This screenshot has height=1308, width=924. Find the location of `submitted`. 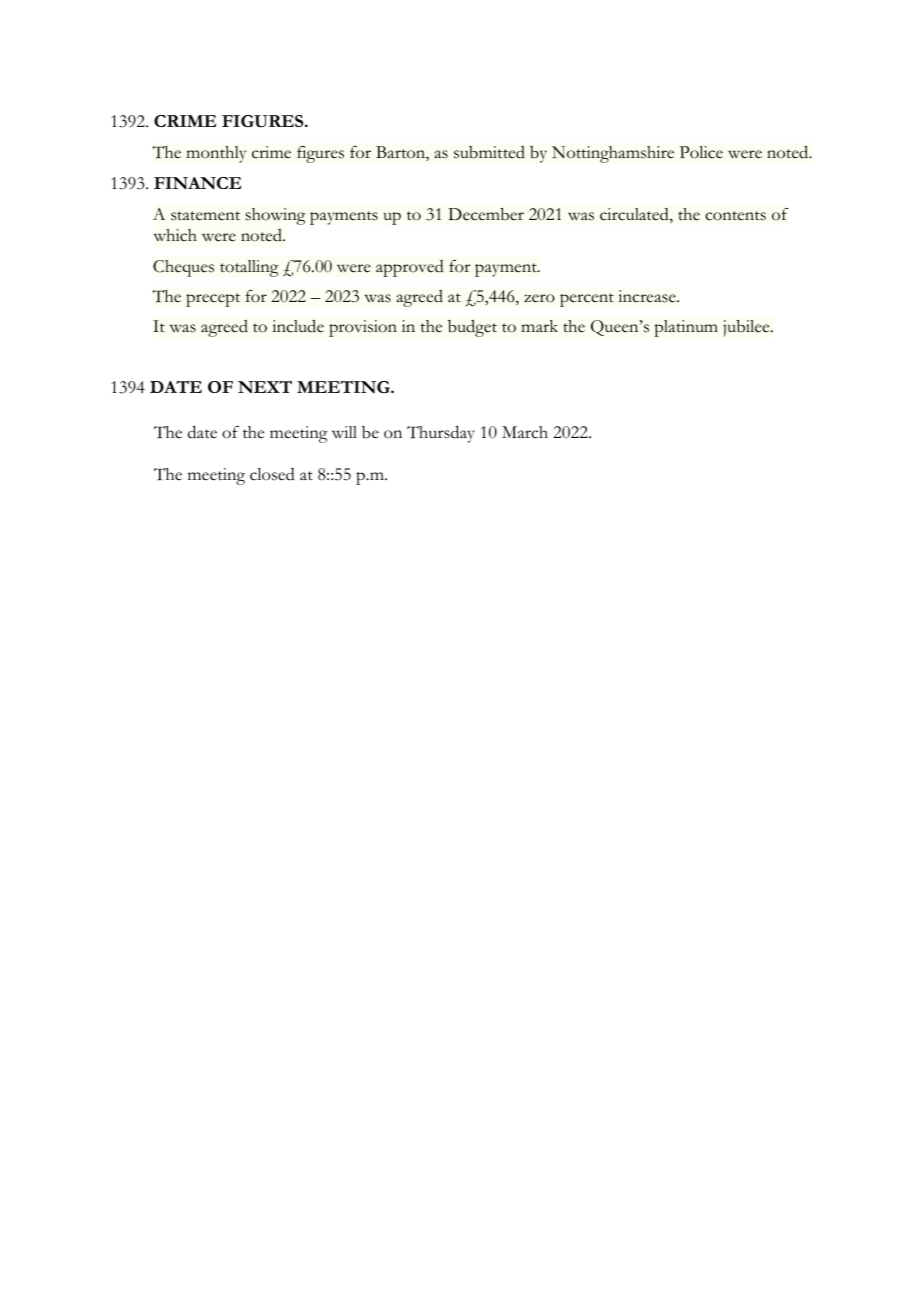

submitted is located at coordinates (489, 152).
